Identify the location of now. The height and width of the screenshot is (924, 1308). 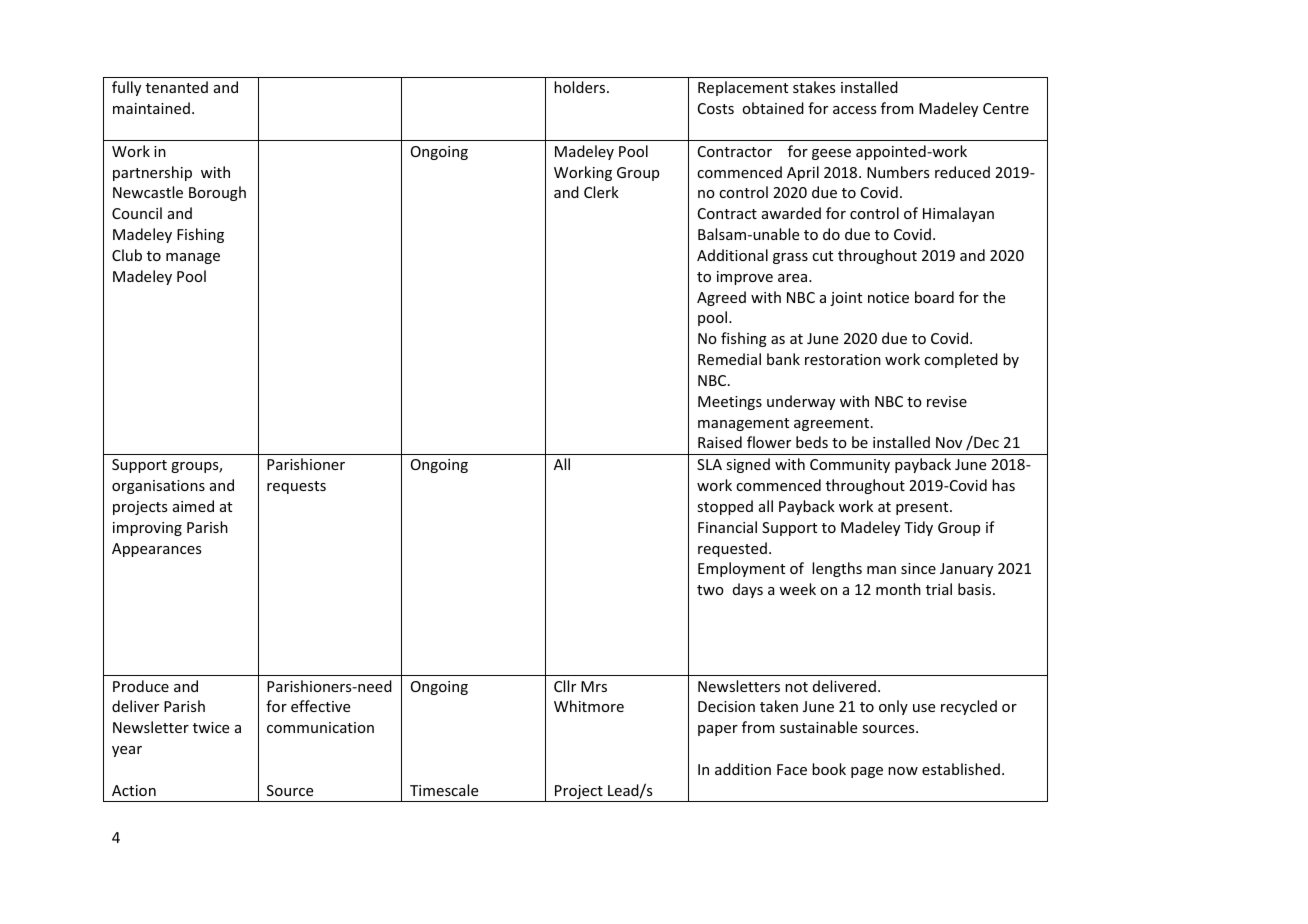
(903, 771).
